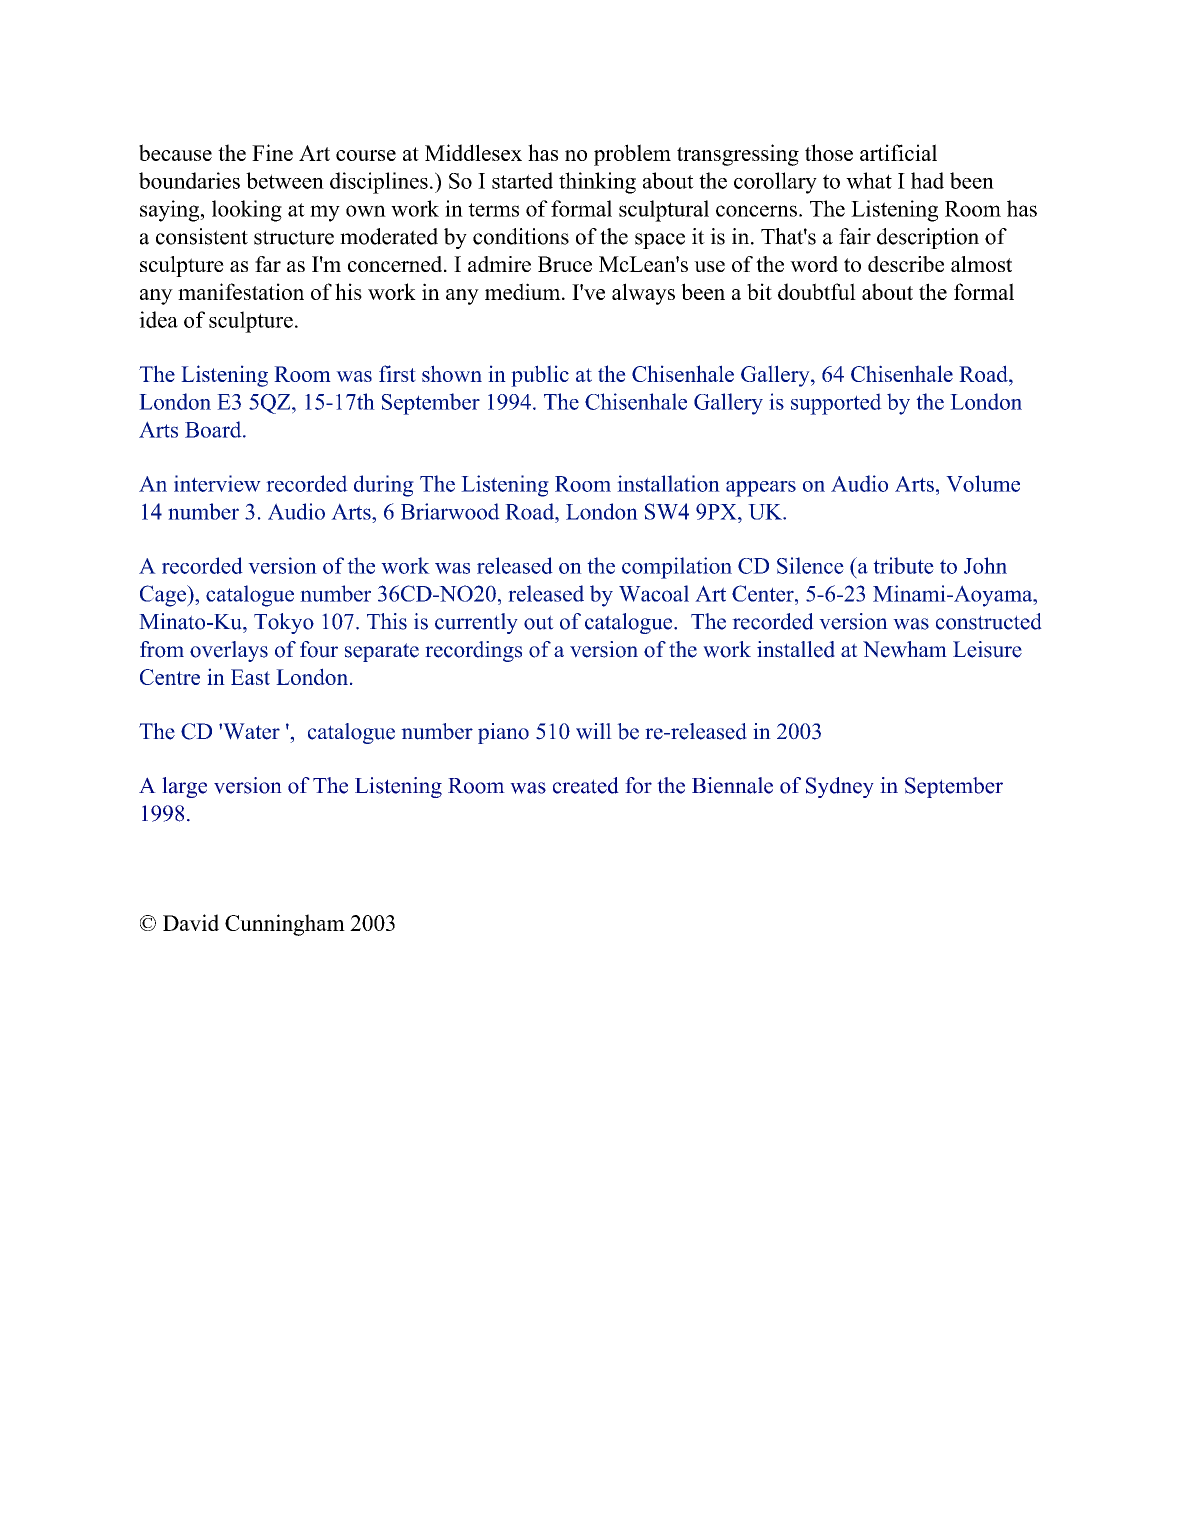 Image resolution: width=1182 pixels, height=1529 pixels. I want to click on created, so click(586, 785).
